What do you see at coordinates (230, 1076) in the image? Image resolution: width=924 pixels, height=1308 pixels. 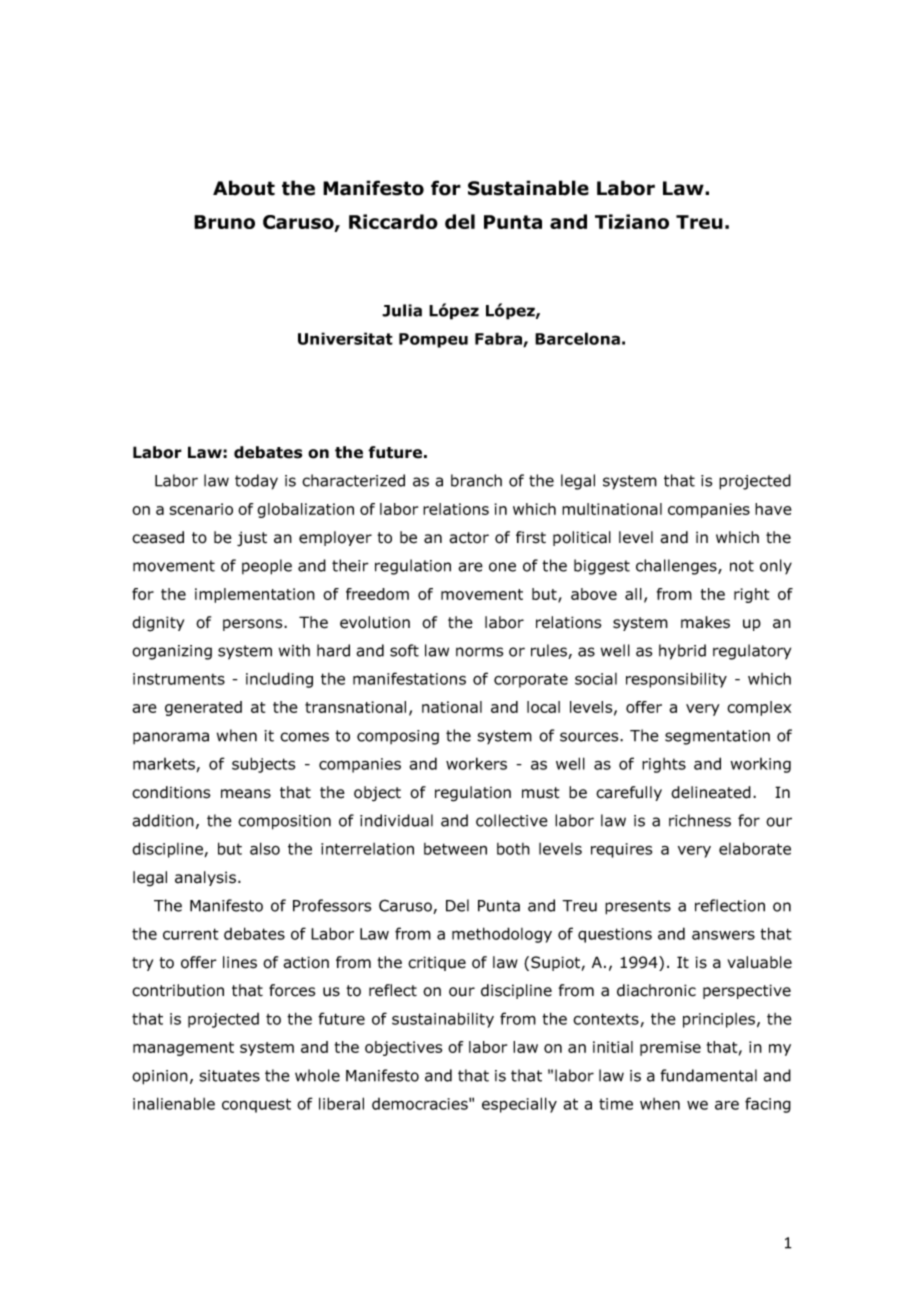 I see `situates` at bounding box center [230, 1076].
